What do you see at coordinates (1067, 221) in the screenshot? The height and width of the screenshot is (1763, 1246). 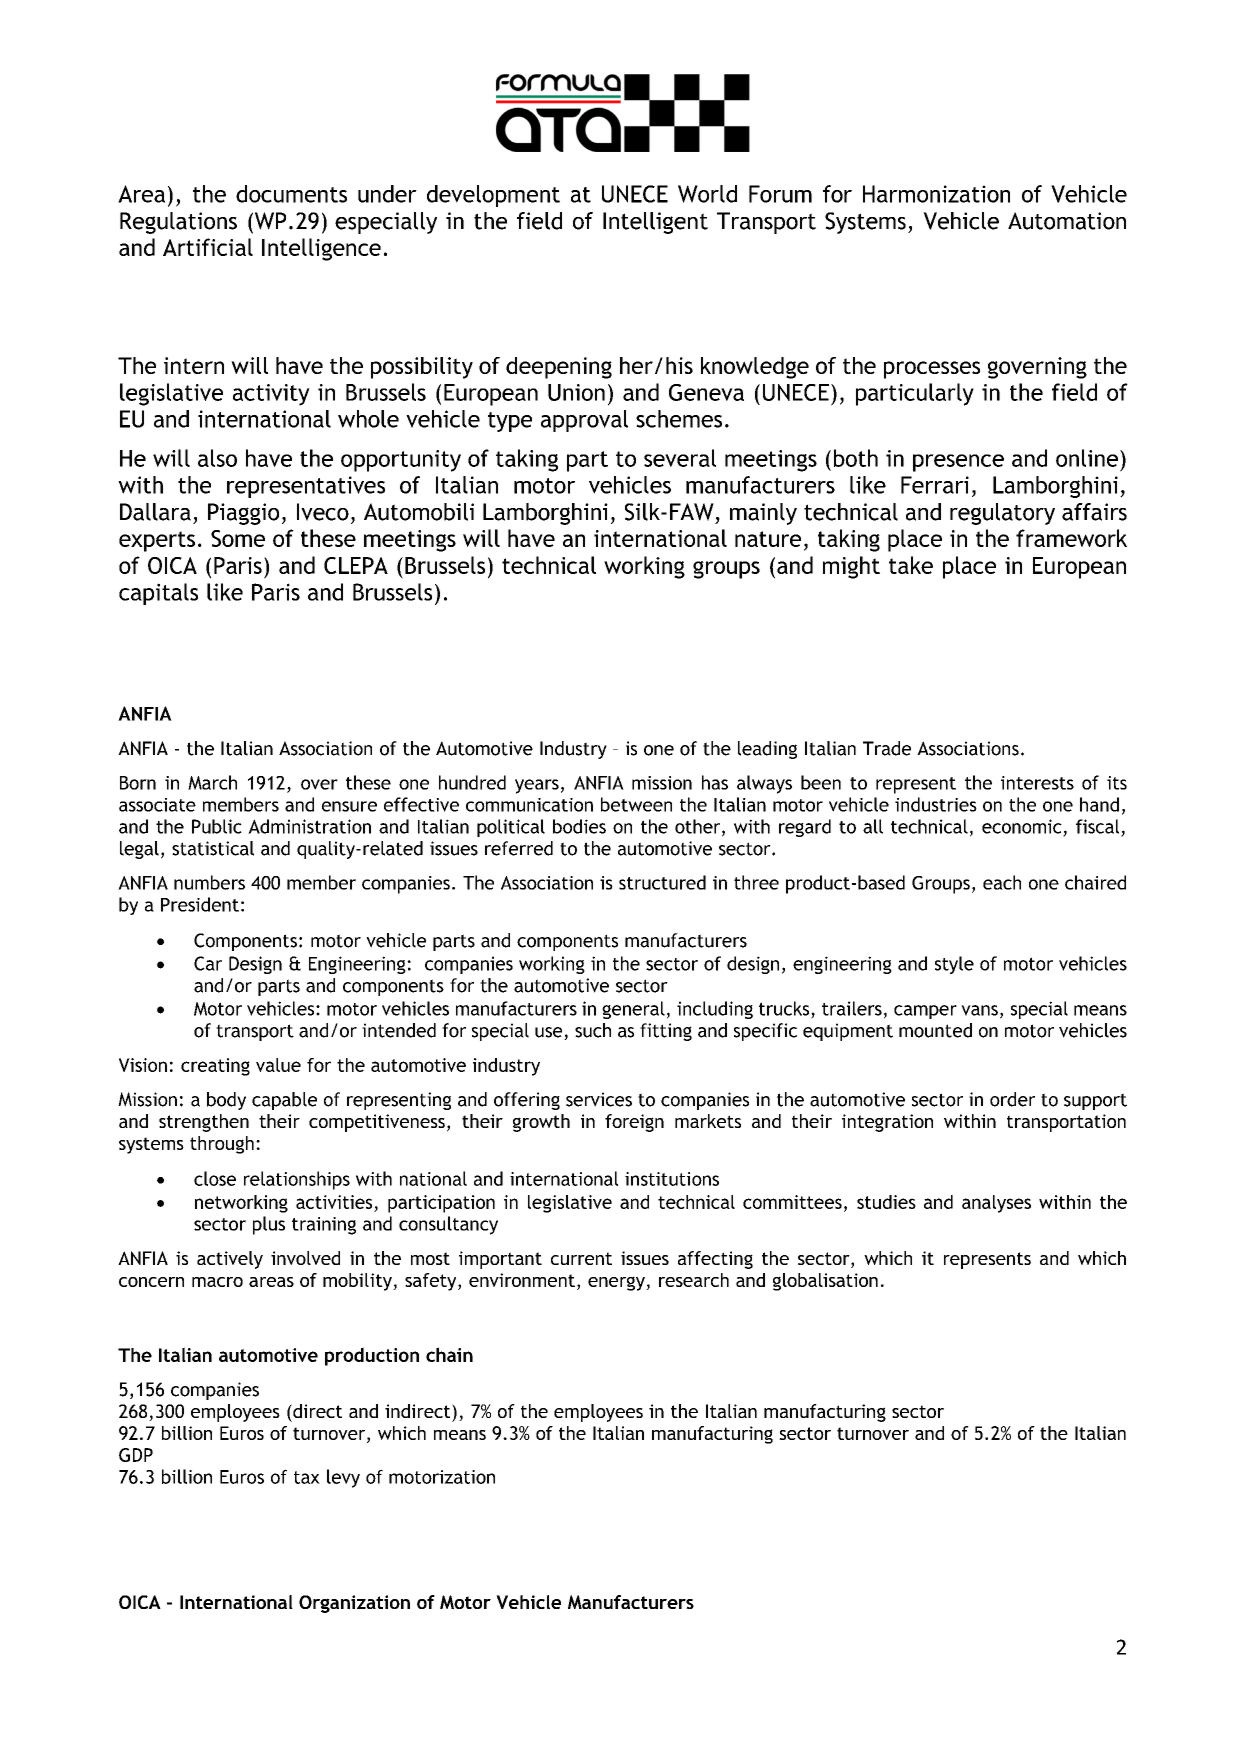 I see `Automation` at bounding box center [1067, 221].
